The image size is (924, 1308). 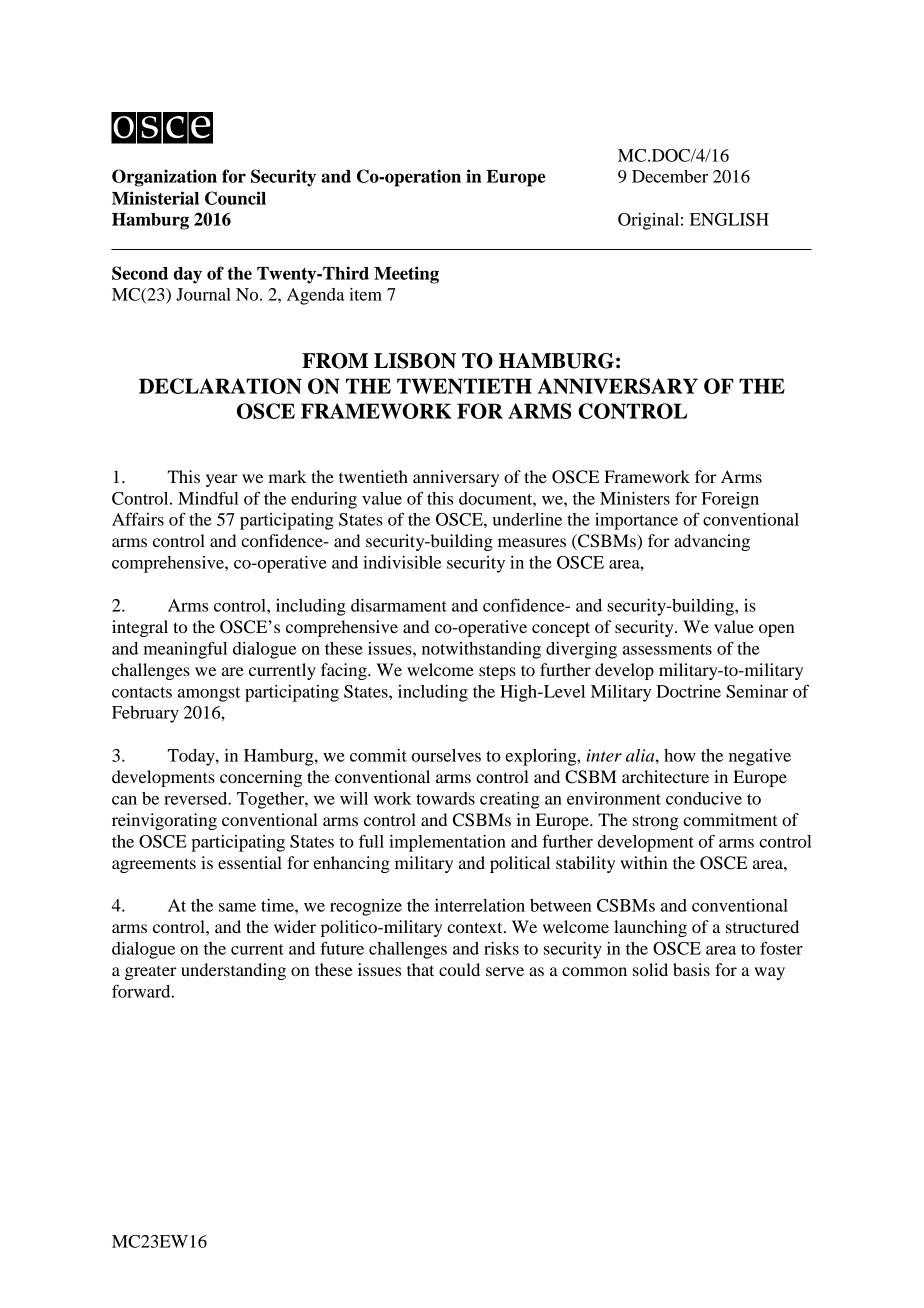 What do you see at coordinates (680, 755) in the document?
I see `how` at bounding box center [680, 755].
